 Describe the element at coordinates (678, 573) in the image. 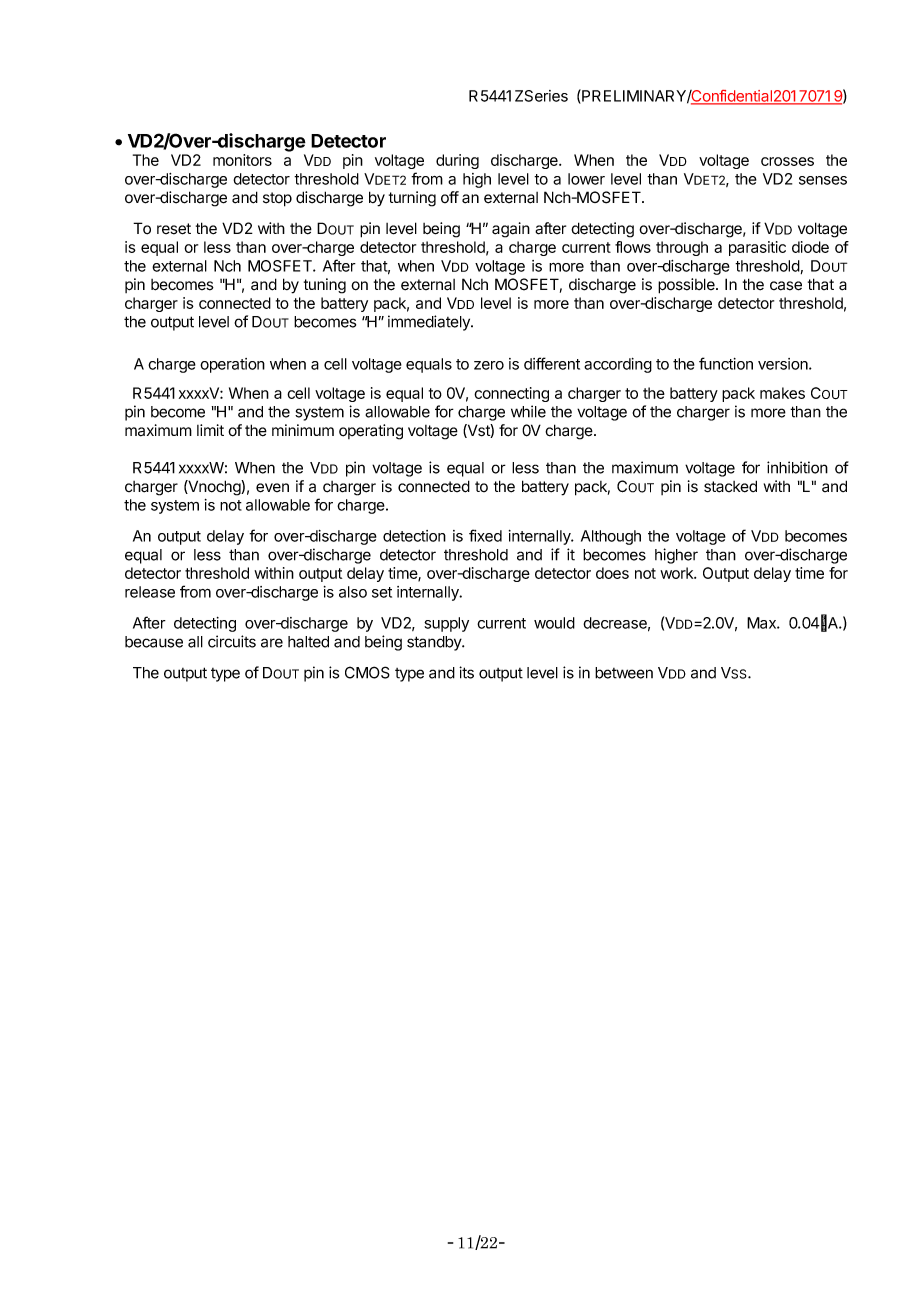

I see `work` at that location.
